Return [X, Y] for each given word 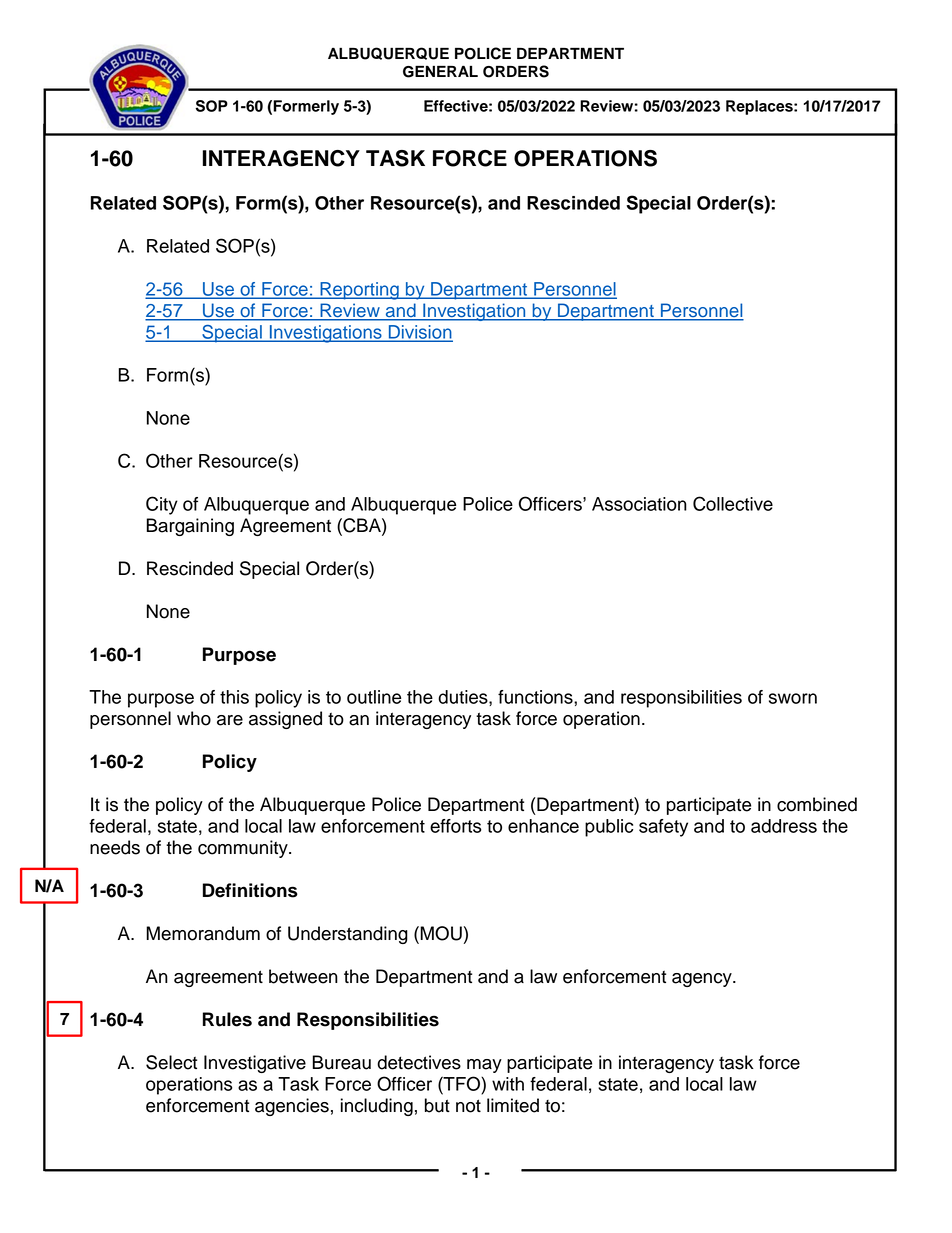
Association [639, 504]
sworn [793, 698]
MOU [441, 933]
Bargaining [190, 527]
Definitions [250, 890]
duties [464, 698]
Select [171, 1062]
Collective [733, 503]
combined [817, 804]
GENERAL [440, 71]
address [784, 826]
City [162, 505]
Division [419, 333]
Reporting [359, 291]
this [234, 697]
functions [536, 697]
